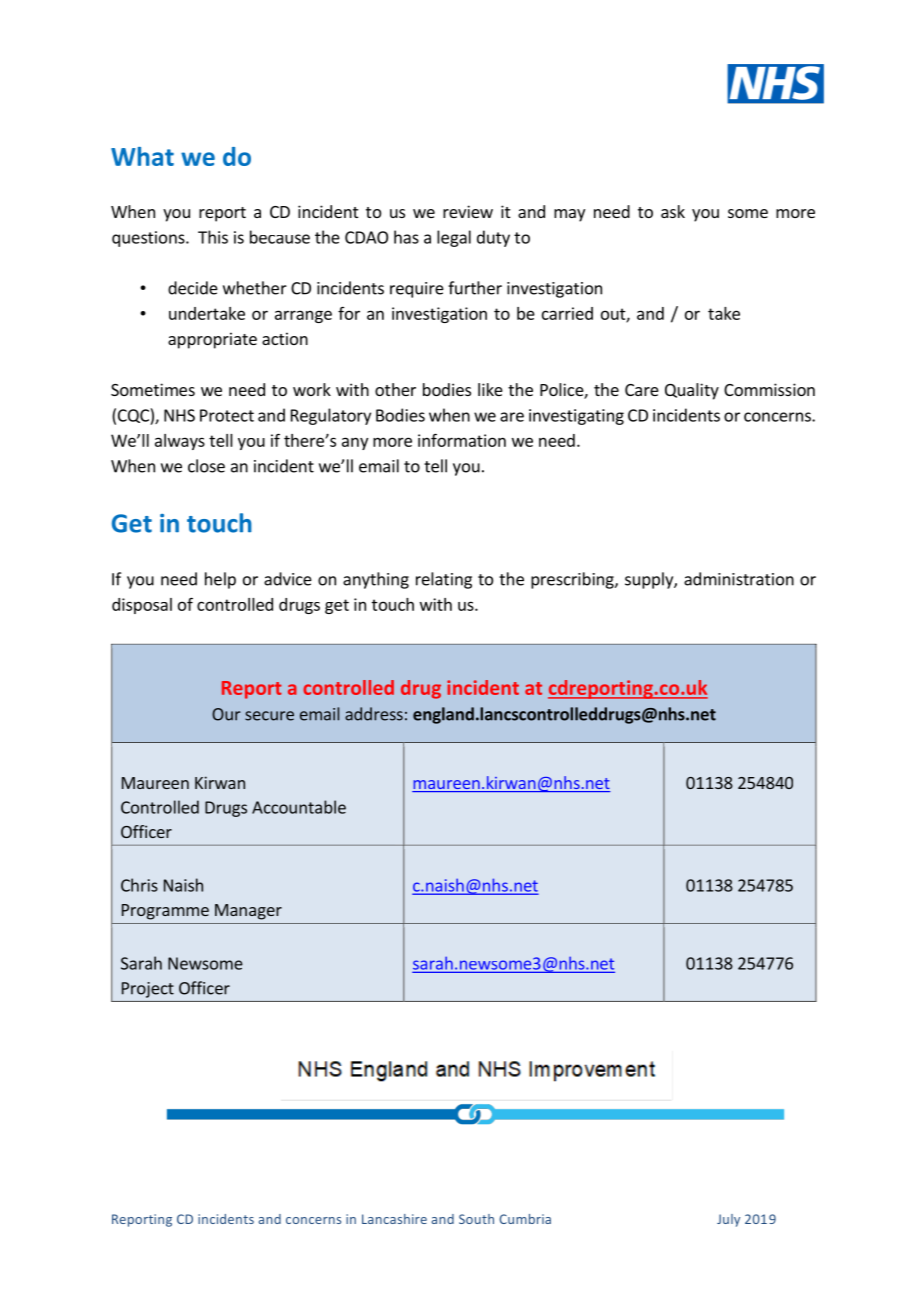  I want to click on address, so click(374, 714).
